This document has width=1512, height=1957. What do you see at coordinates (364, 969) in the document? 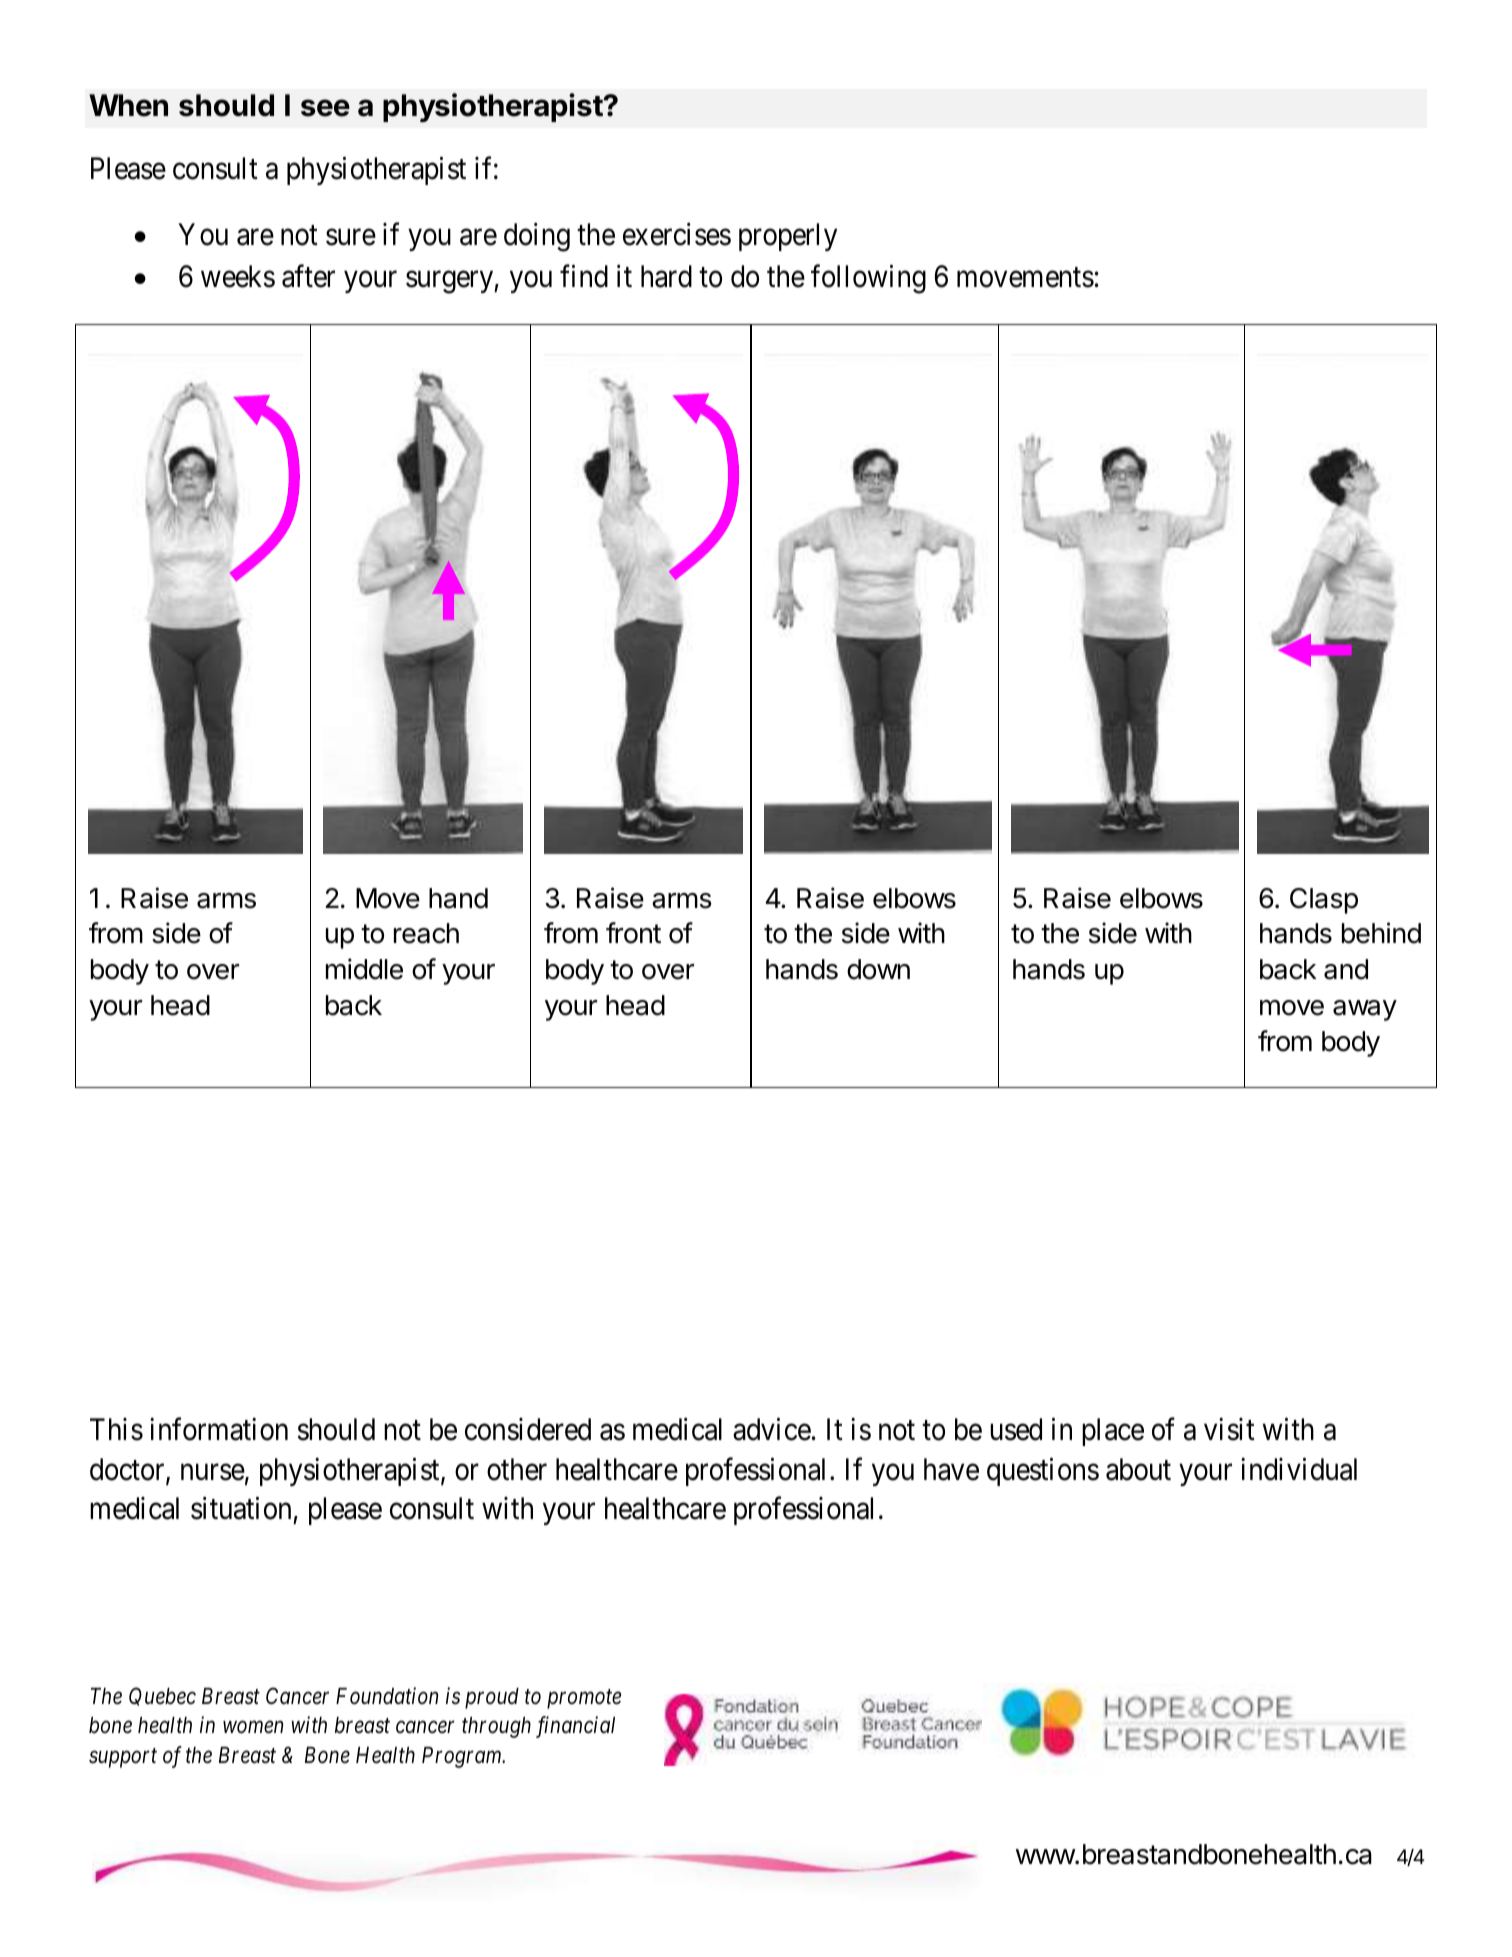
I see `middle` at bounding box center [364, 969].
